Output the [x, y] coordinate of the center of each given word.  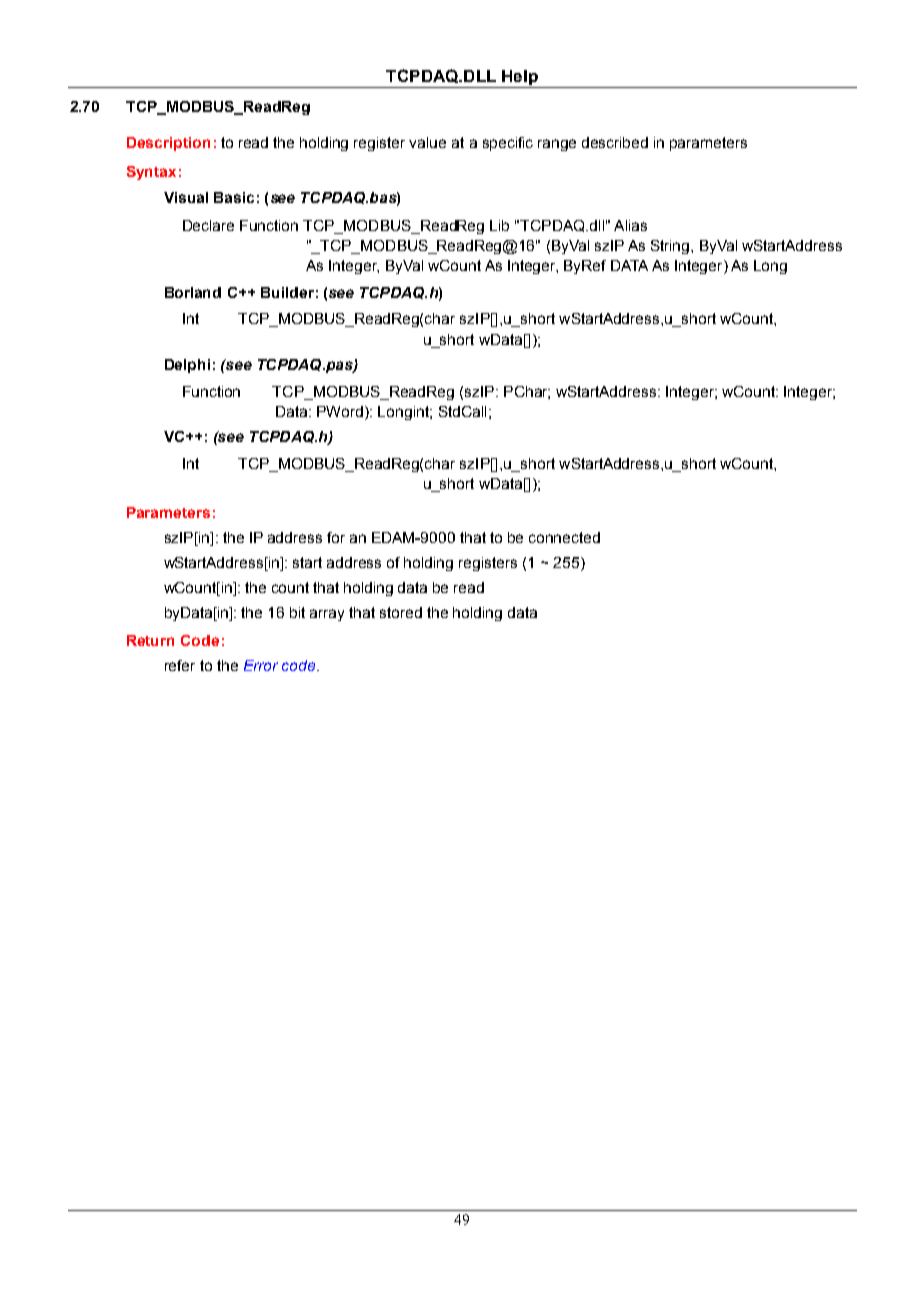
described [615, 142]
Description [168, 144]
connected [564, 537]
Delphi [187, 366]
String [671, 247]
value [427, 142]
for [336, 537]
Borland [193, 292]
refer [180, 665]
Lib [499, 225]
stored [401, 612]
